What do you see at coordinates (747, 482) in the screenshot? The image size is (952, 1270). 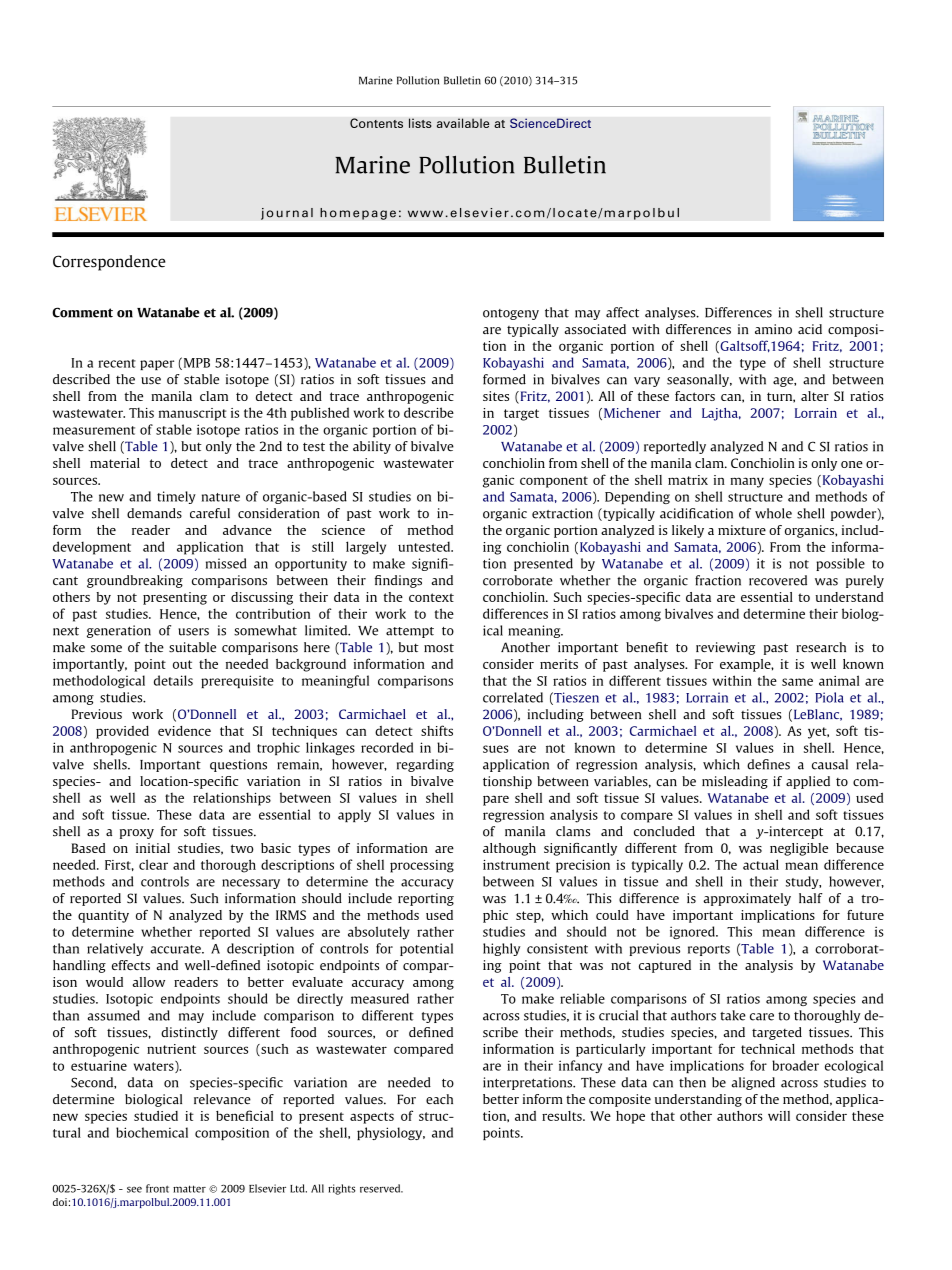 I see `many` at bounding box center [747, 482].
